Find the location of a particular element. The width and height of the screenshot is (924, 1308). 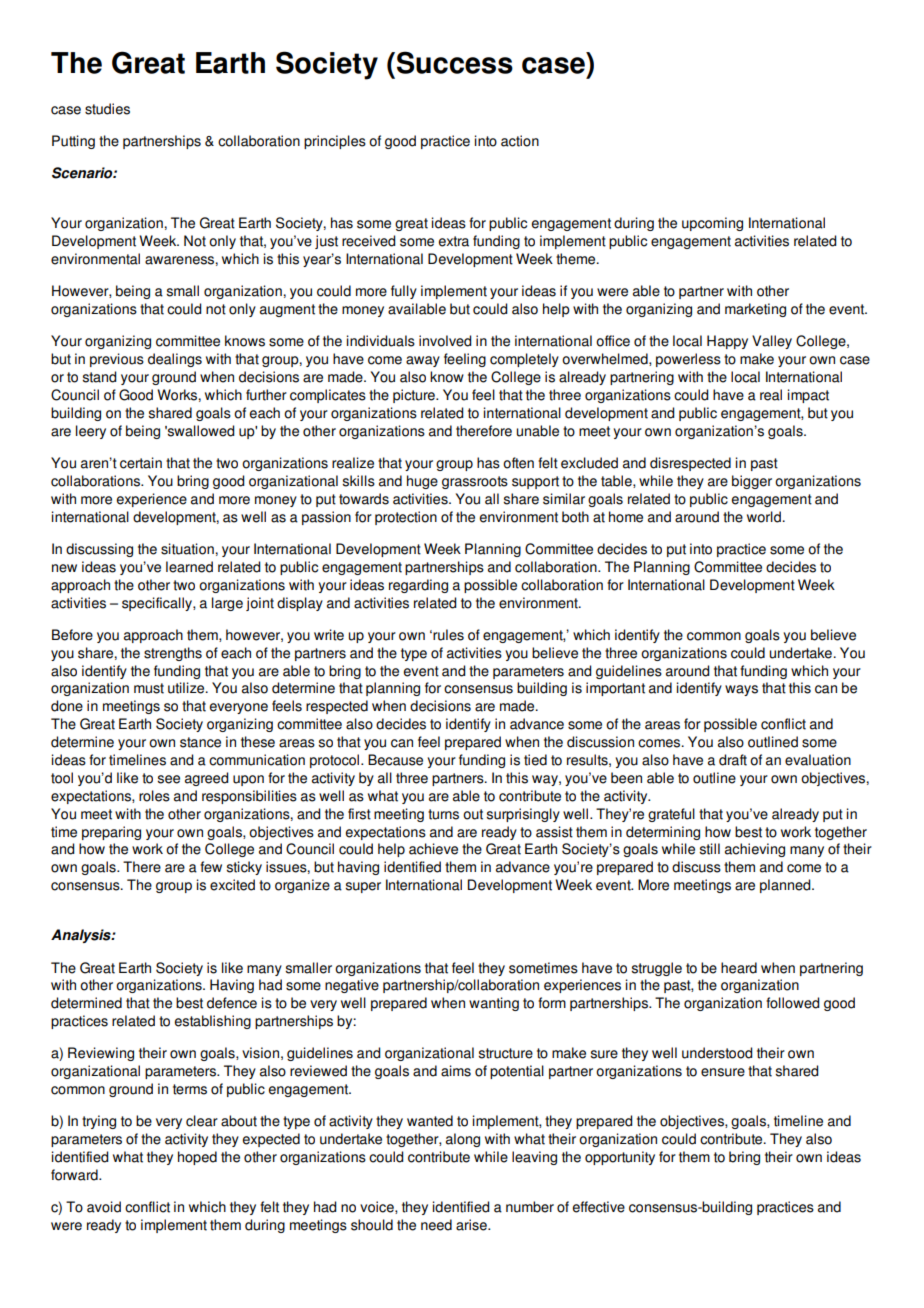

strengths is located at coordinates (173, 654).
